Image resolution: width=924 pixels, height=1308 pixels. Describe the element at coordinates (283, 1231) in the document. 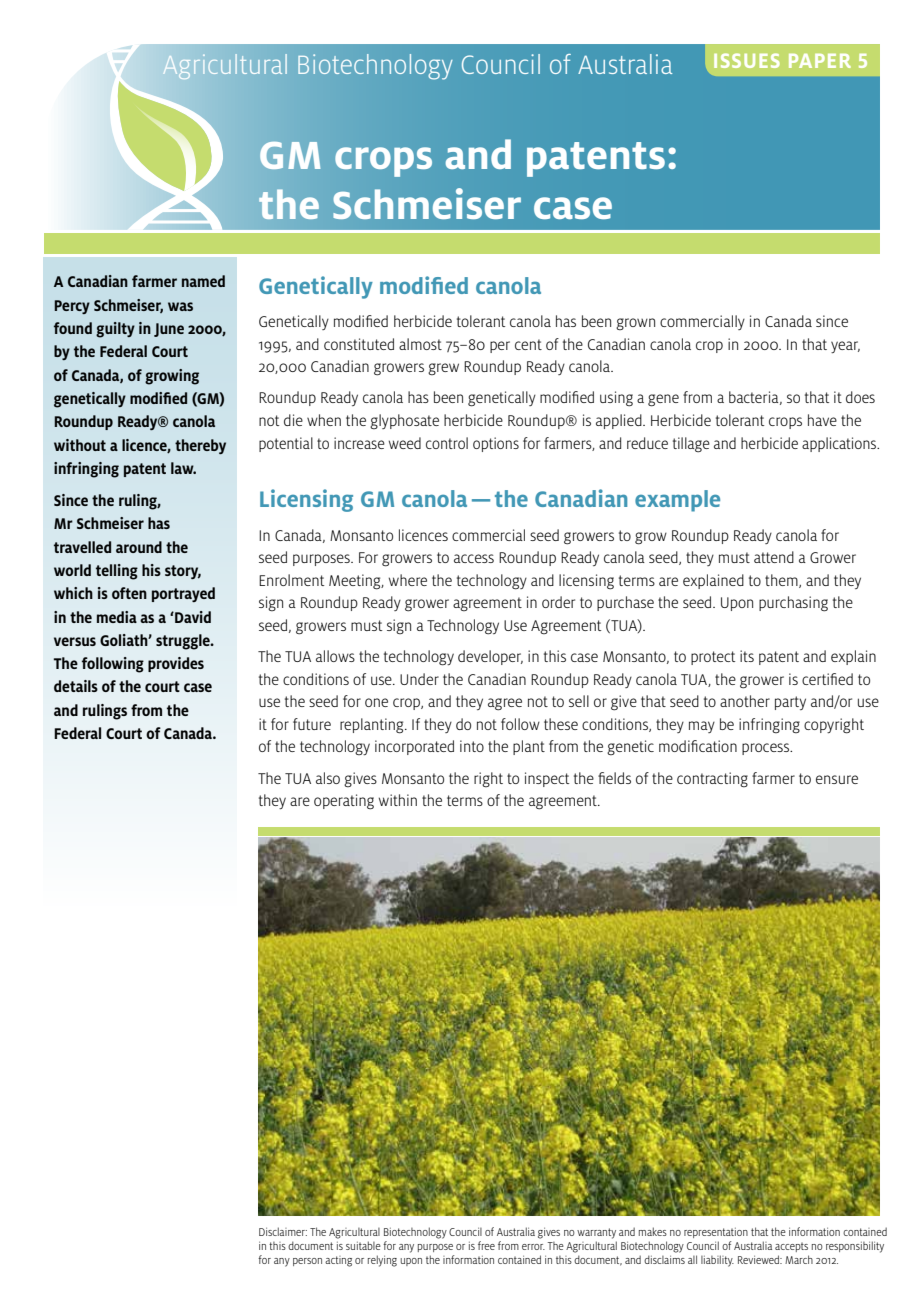

I see `Disclaimer` at that location.
